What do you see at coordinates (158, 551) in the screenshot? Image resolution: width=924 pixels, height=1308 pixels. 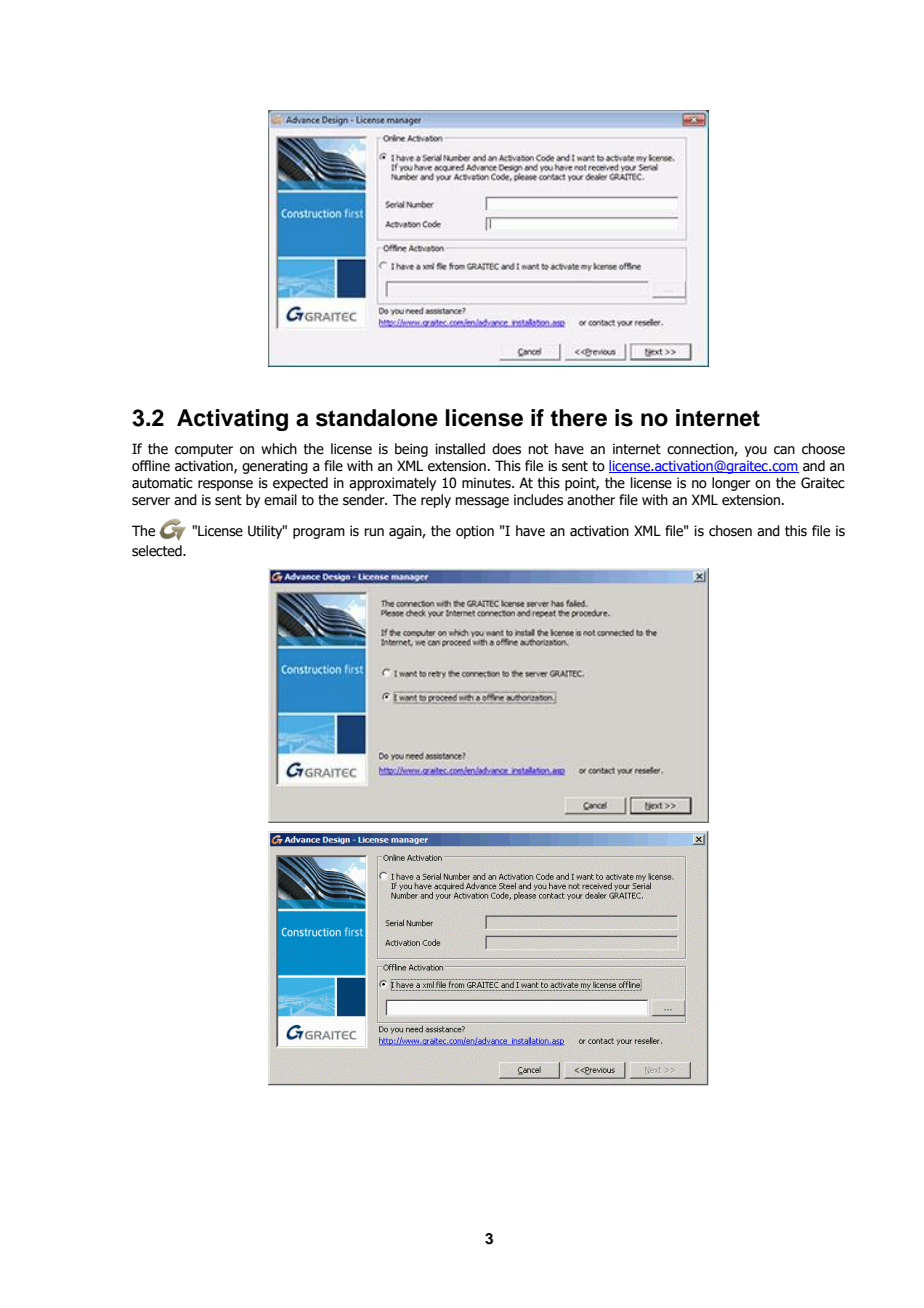 I see `selected` at bounding box center [158, 551].
